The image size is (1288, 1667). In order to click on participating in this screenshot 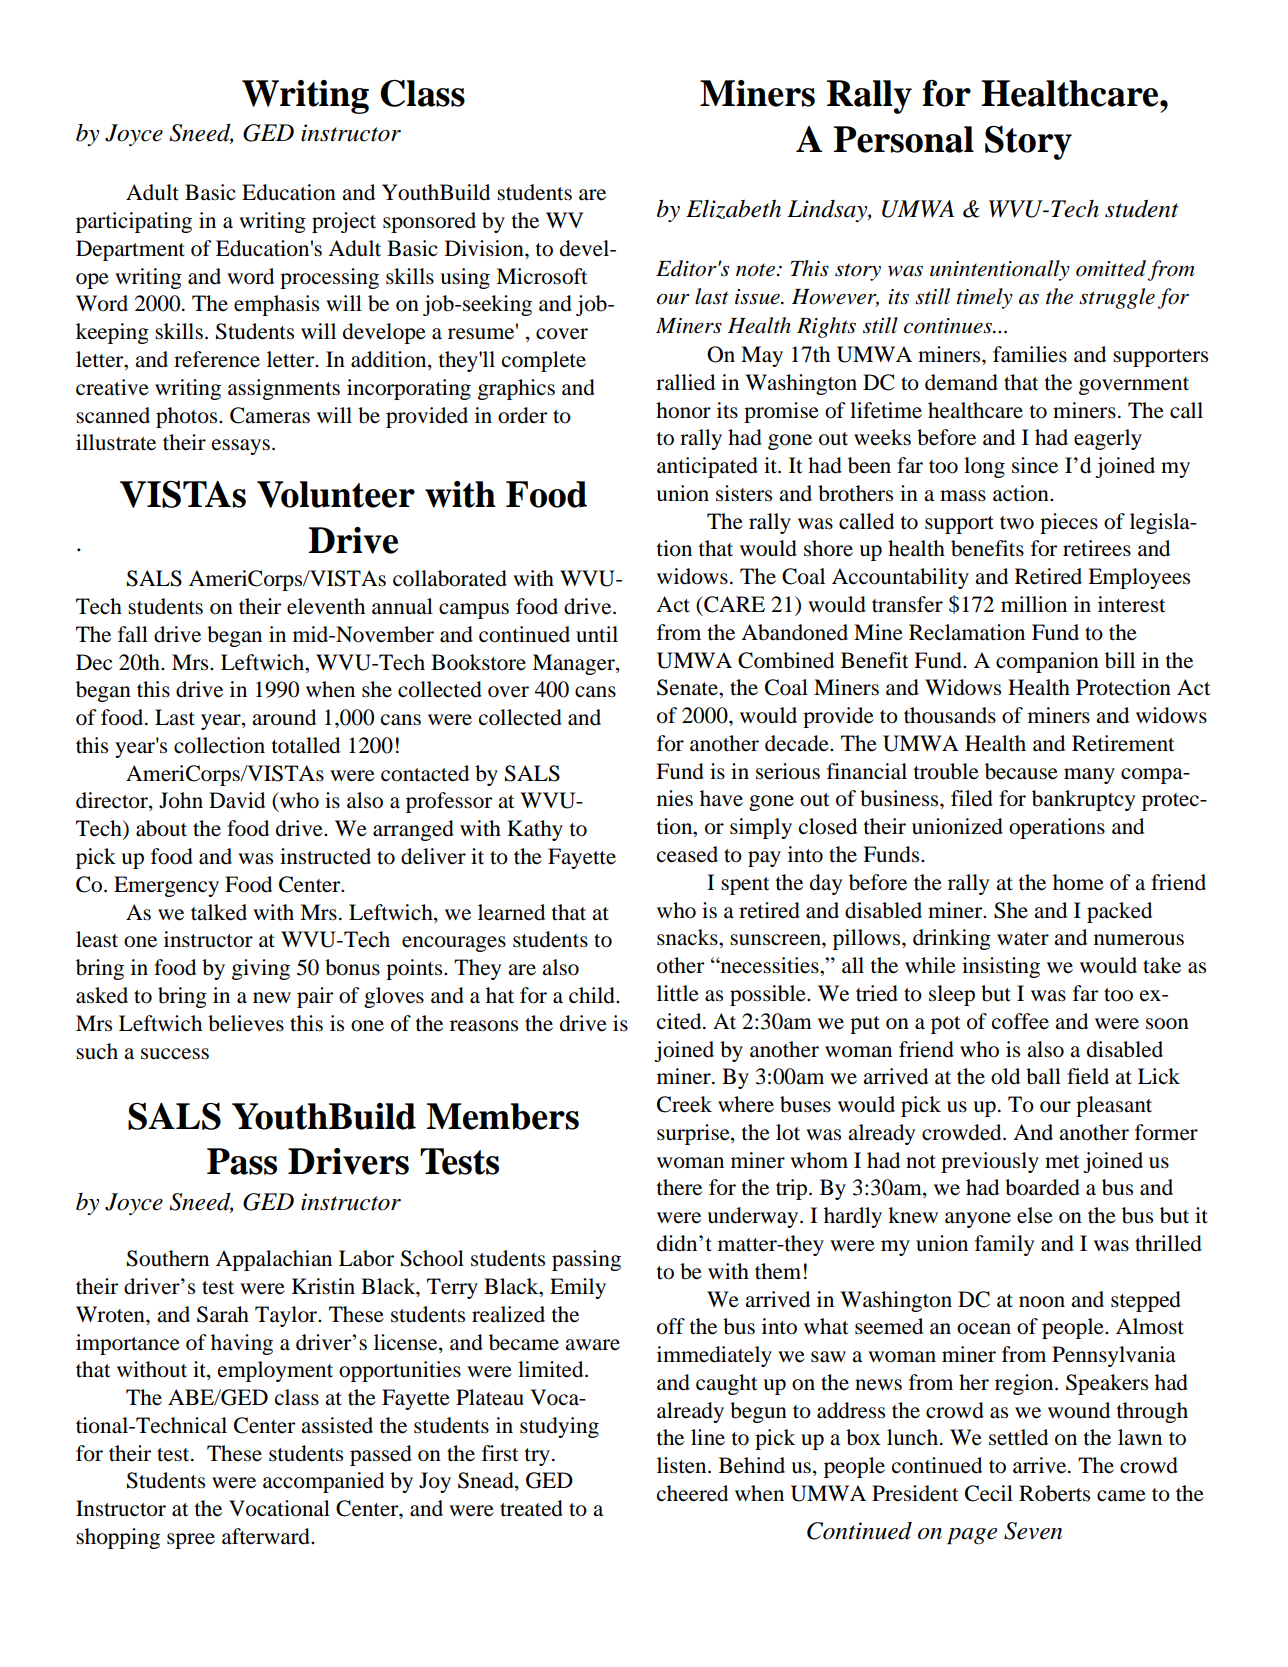, I will do `click(134, 222)`.
